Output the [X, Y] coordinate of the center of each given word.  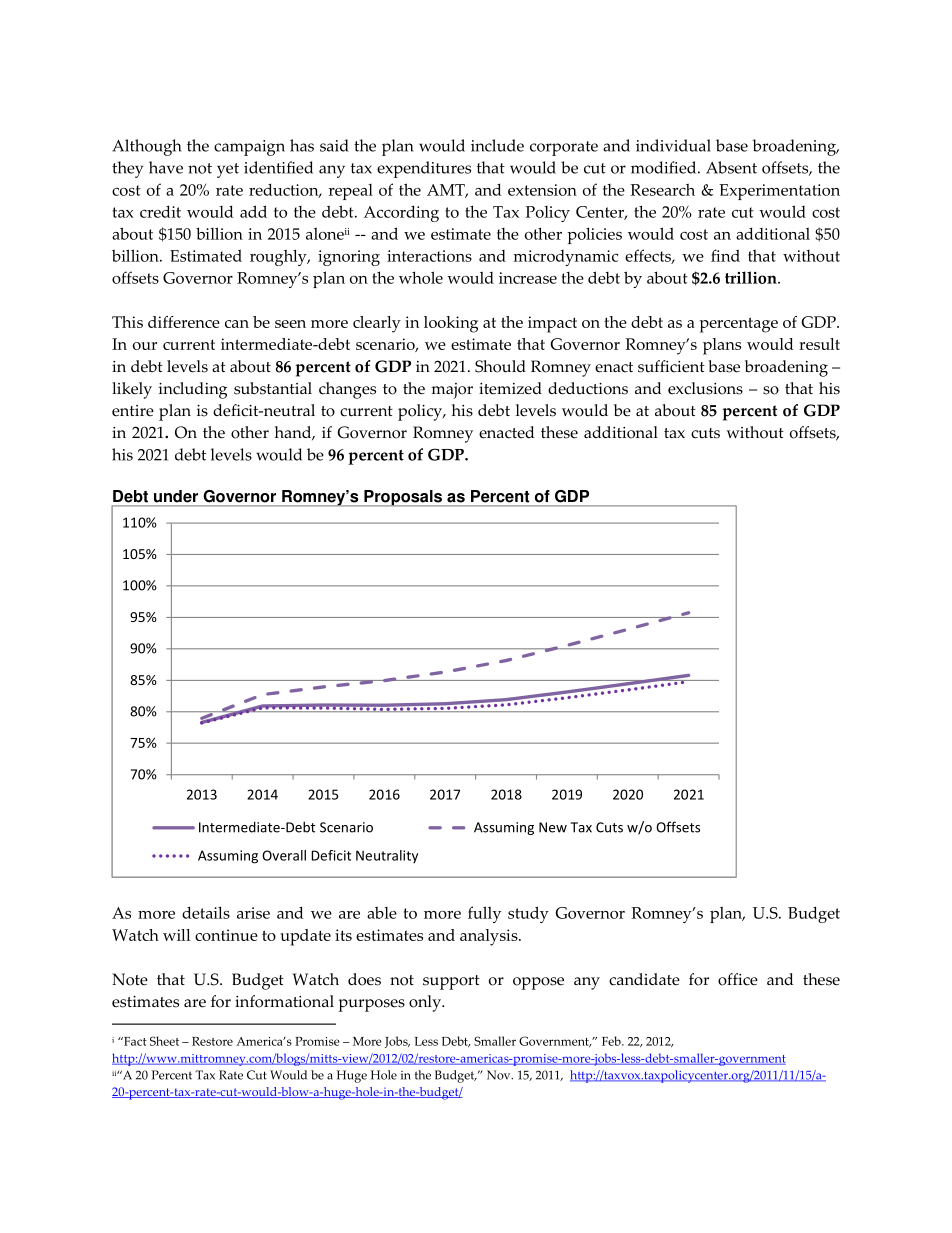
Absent [731, 167]
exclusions [705, 388]
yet [228, 170]
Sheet [164, 1041]
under [176, 496]
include [497, 145]
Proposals [403, 498]
